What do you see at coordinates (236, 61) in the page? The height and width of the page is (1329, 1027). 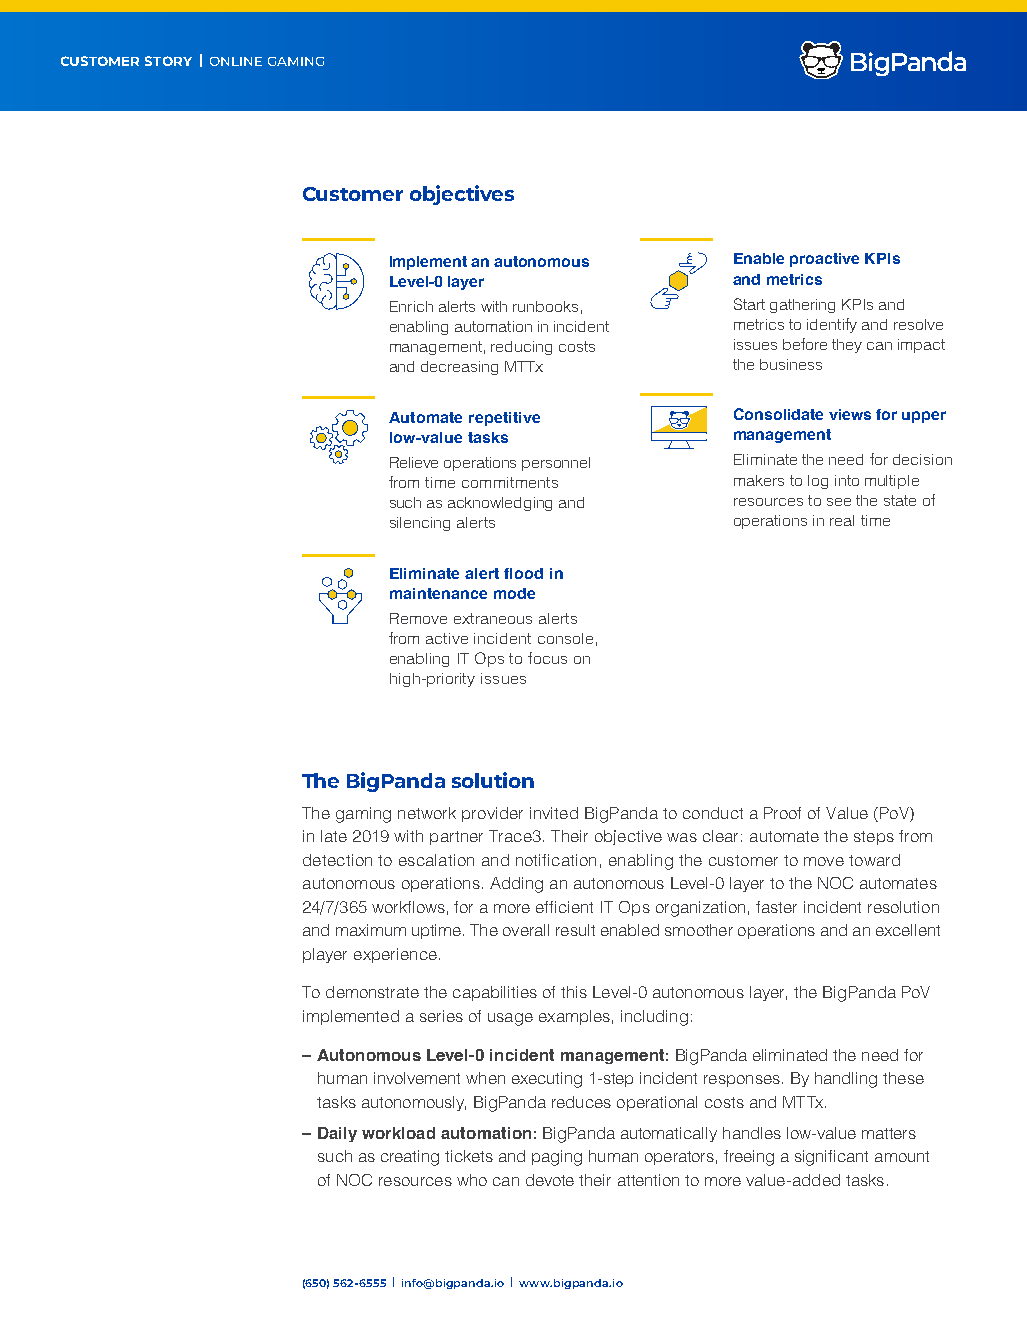 I see `ONLINE` at bounding box center [236, 61].
